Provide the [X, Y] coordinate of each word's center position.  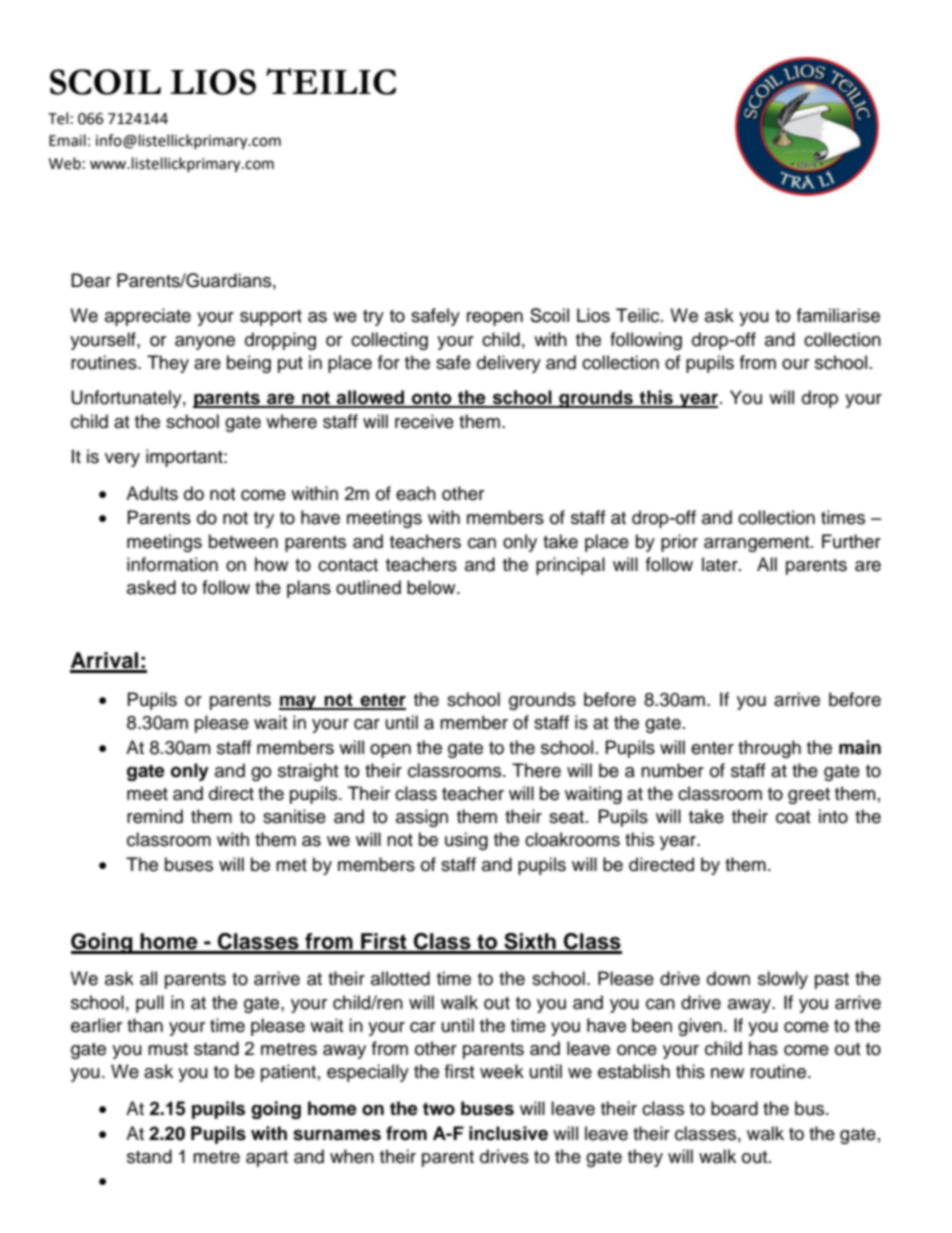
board [734, 1108]
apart [267, 1159]
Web [65, 163]
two [439, 1109]
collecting [389, 341]
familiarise [838, 315]
